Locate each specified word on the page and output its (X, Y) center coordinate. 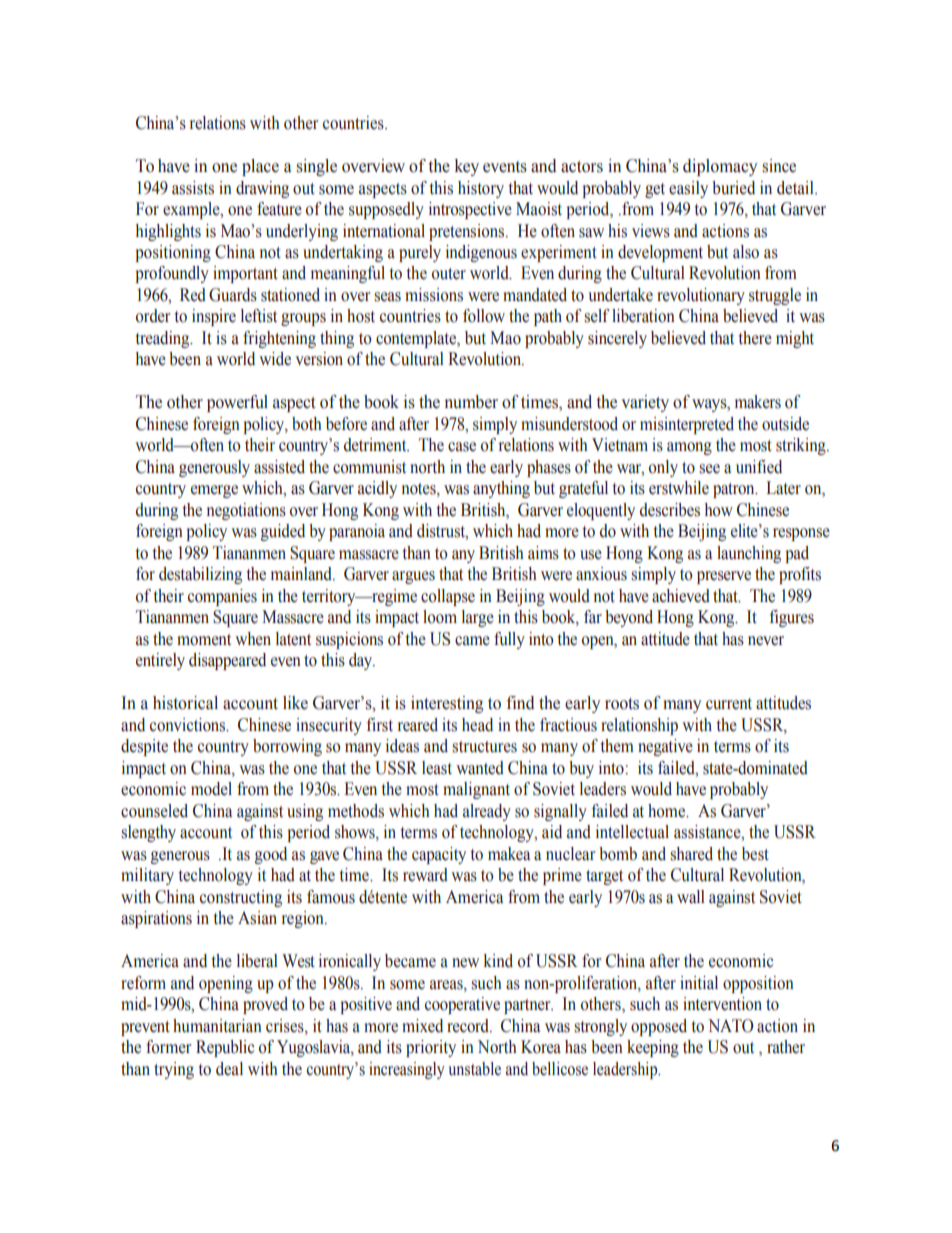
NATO (731, 1026)
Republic (225, 1048)
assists (193, 188)
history (481, 189)
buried (733, 188)
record (469, 1026)
